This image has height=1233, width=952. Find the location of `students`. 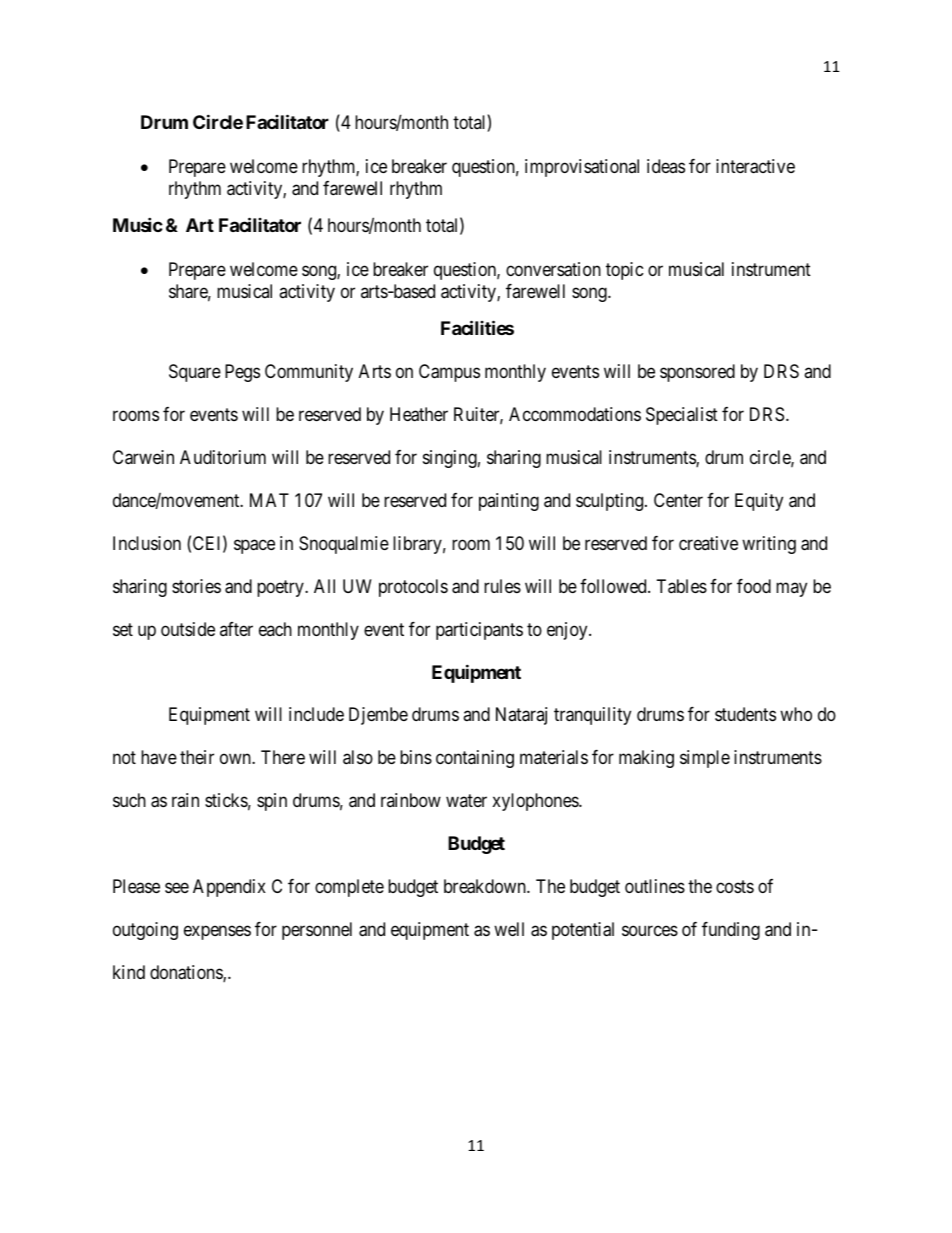

students is located at coordinates (745, 714).
